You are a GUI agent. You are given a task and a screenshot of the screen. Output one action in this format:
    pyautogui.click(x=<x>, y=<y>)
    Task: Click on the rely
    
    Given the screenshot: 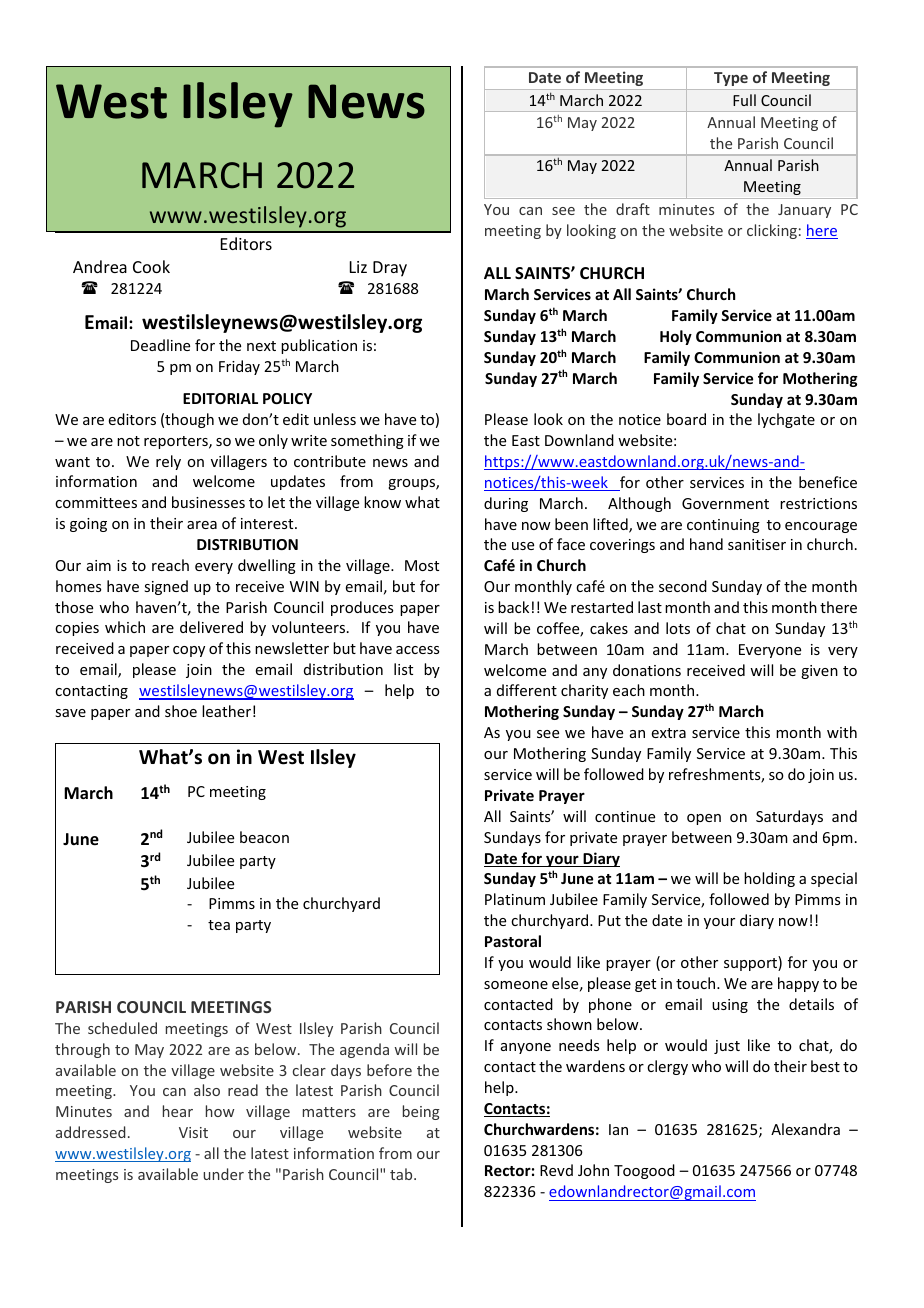 What is the action you would take?
    pyautogui.click(x=168, y=462)
